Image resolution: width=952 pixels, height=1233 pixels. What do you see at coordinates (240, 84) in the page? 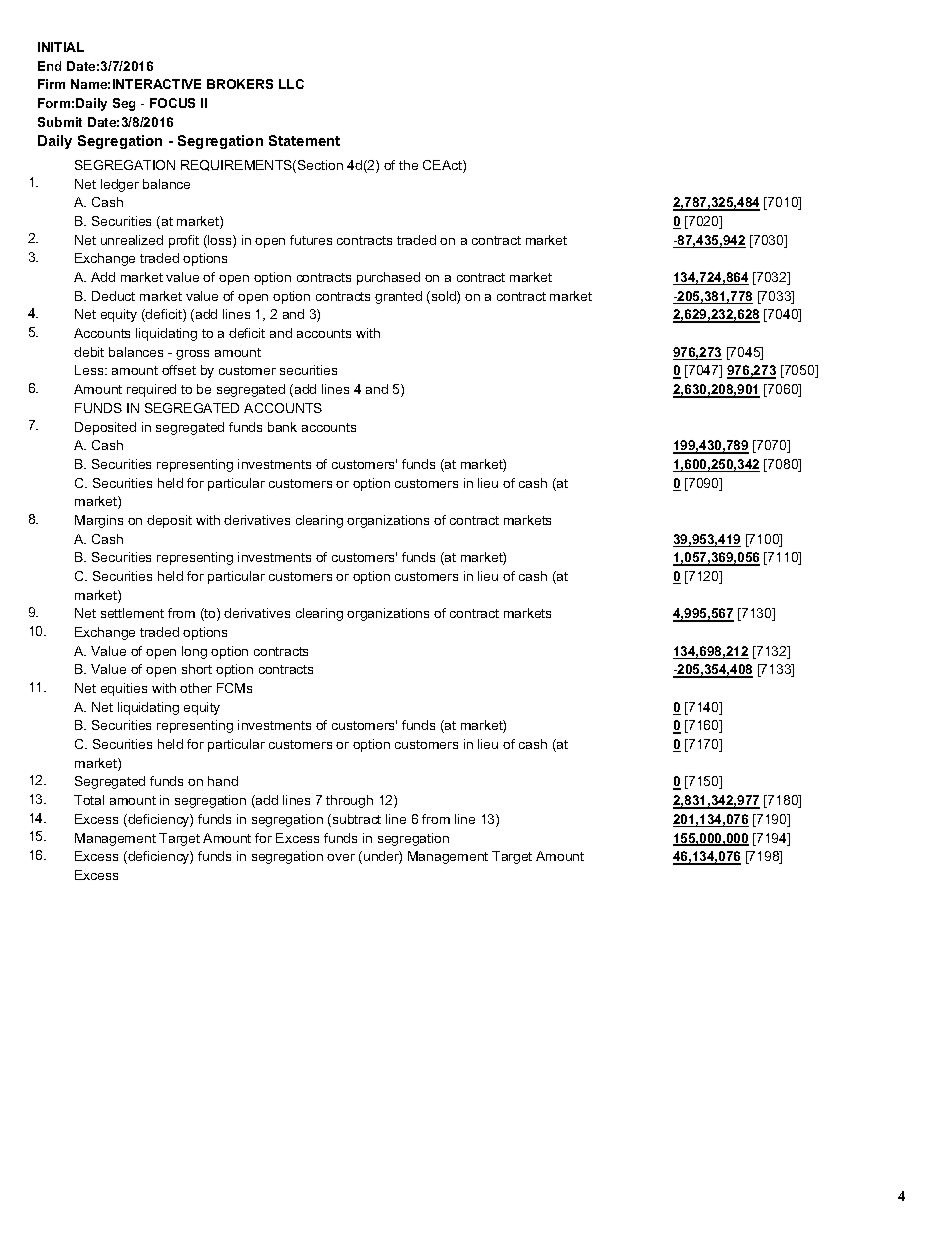
I see `BROKERS` at bounding box center [240, 84].
